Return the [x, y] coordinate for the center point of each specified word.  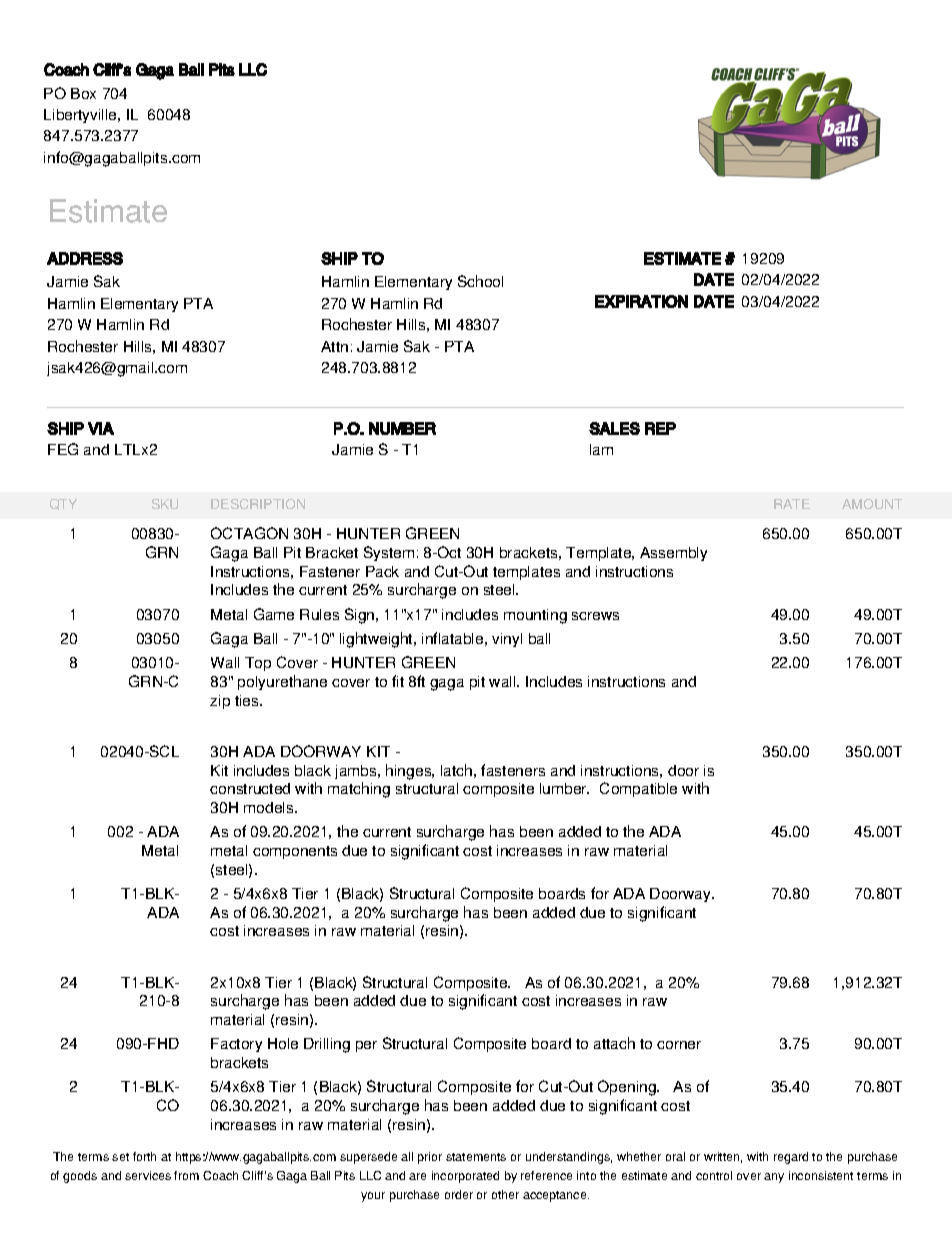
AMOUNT [872, 504]
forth [144, 1156]
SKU [165, 504]
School [480, 281]
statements [476, 1157]
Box [83, 93]
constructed [250, 788]
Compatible [638, 789]
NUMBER [402, 428]
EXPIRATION [641, 301]
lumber [564, 788]
